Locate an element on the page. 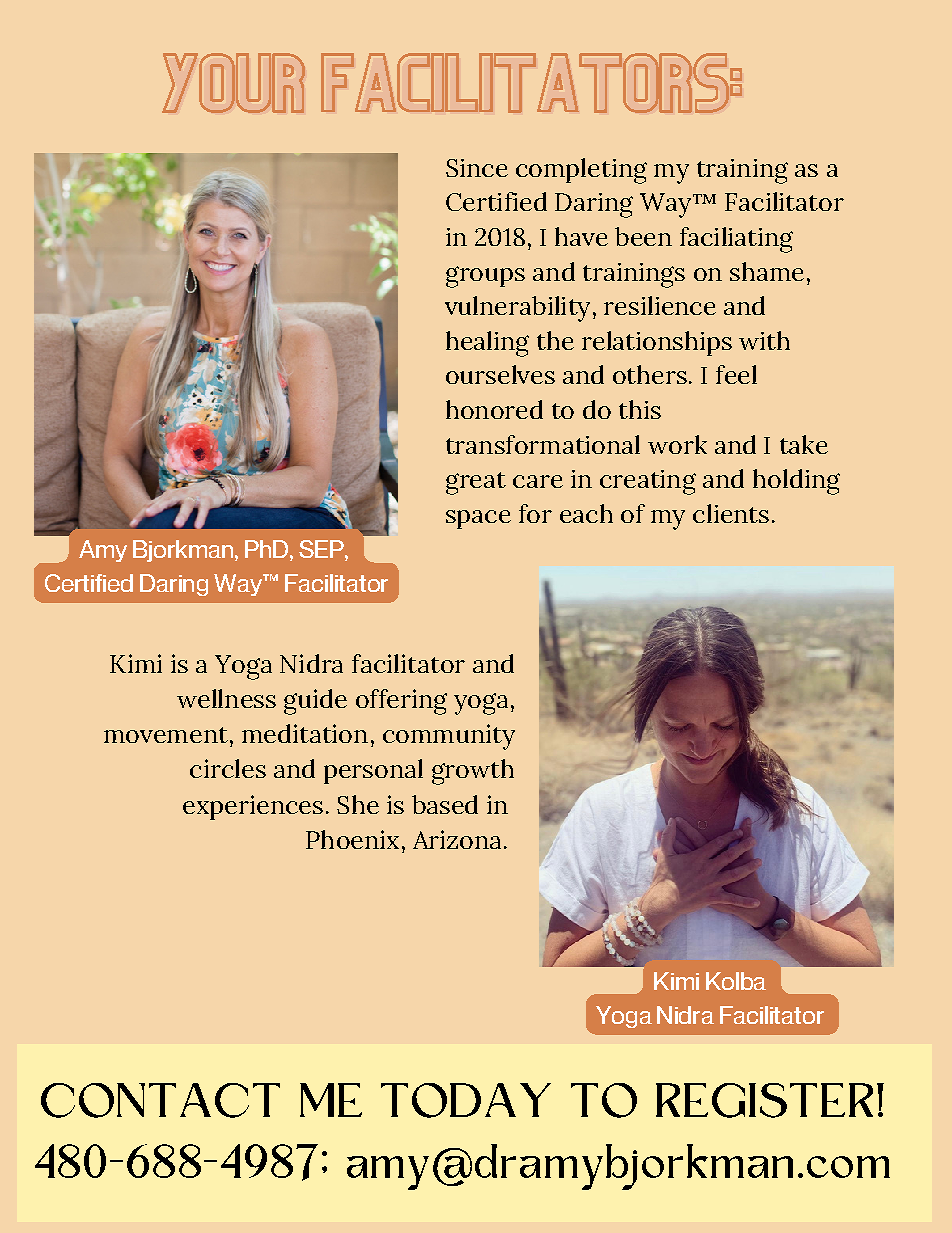 The image size is (952, 1233). completing is located at coordinates (581, 171).
